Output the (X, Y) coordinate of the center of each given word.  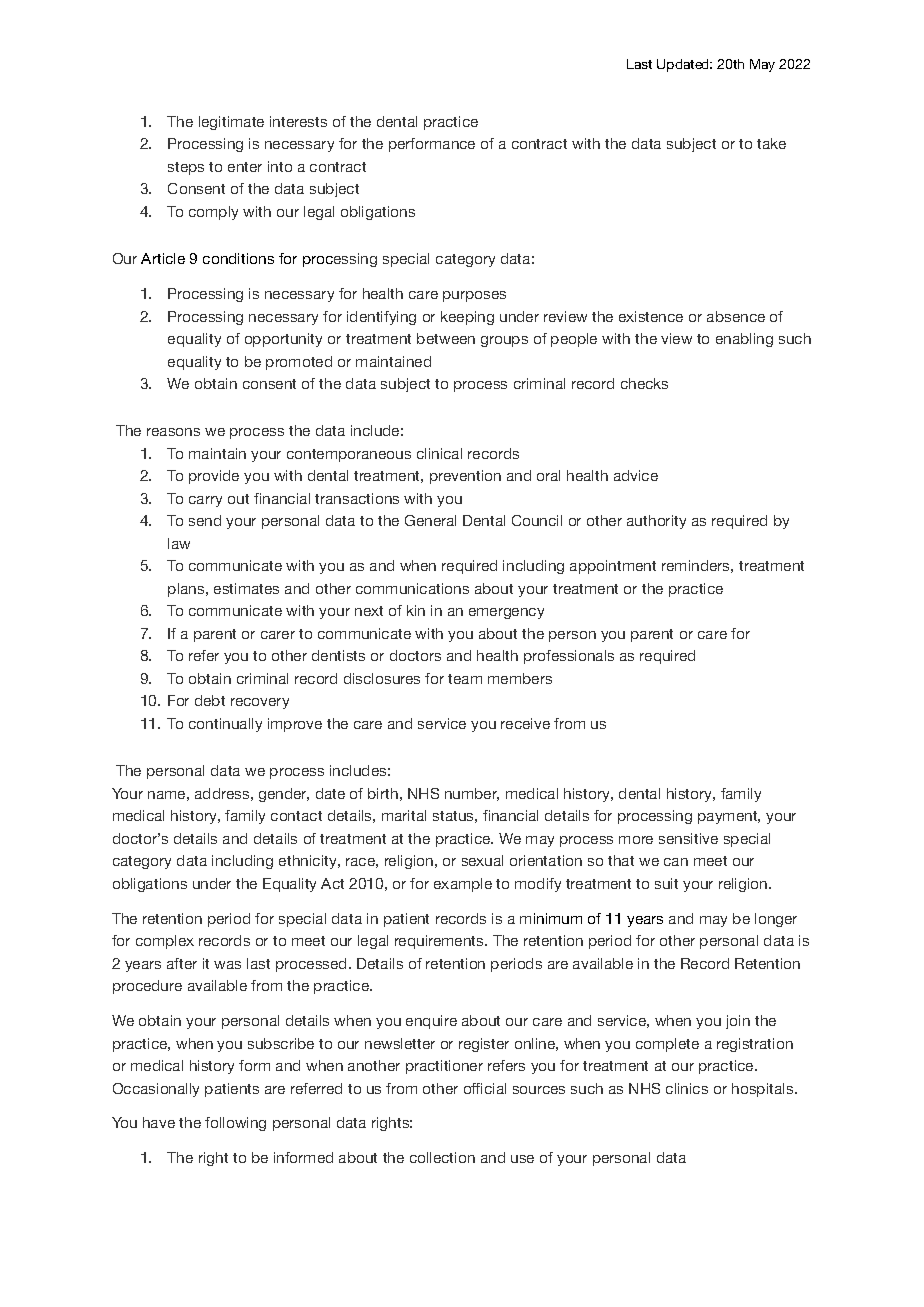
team (465, 679)
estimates (246, 588)
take (771, 143)
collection (442, 1157)
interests (298, 121)
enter (245, 167)
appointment (613, 567)
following (235, 1124)
